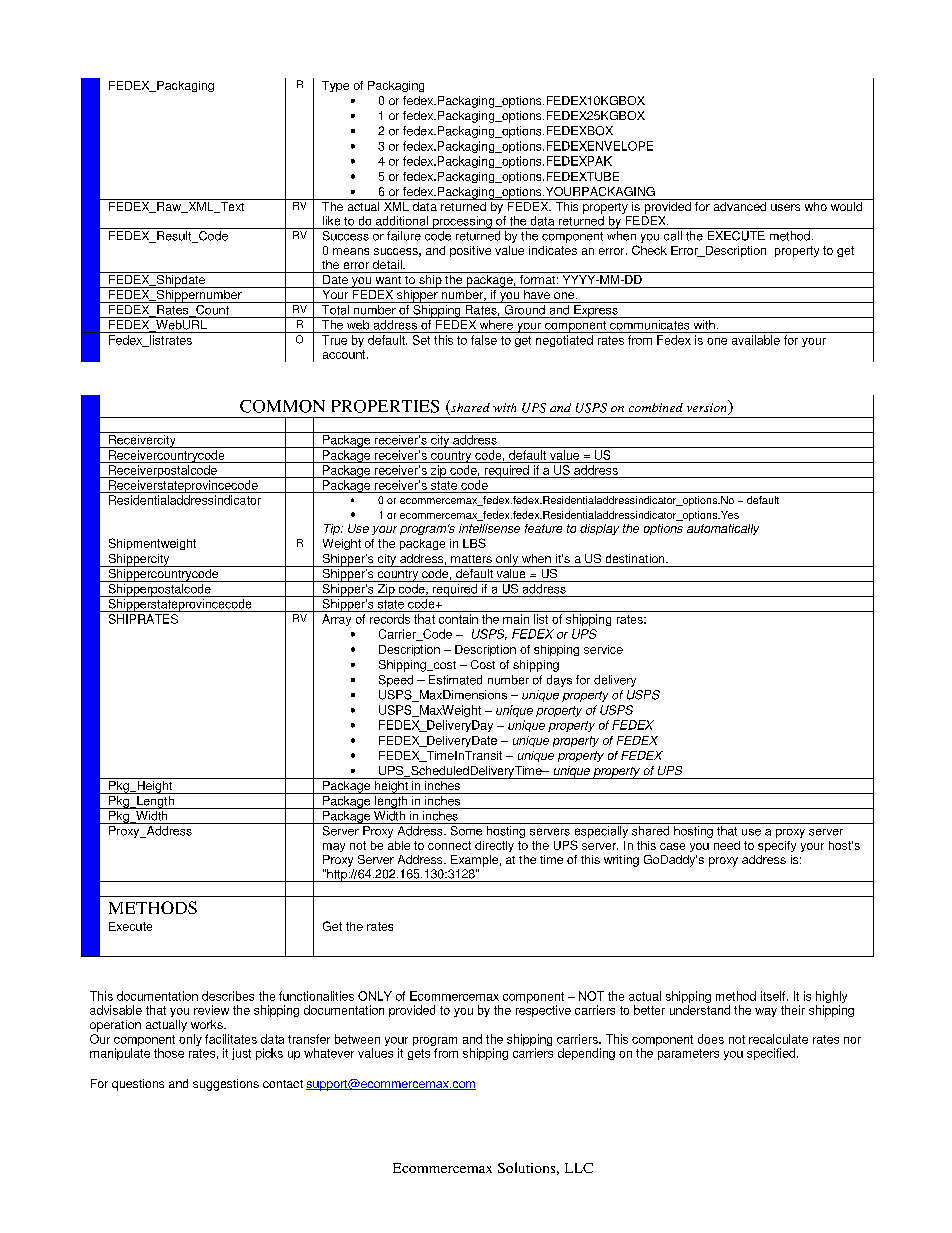 Image resolution: width=952 pixels, height=1233 pixels. What do you see at coordinates (656, 407) in the document?
I see `combined` at bounding box center [656, 407].
